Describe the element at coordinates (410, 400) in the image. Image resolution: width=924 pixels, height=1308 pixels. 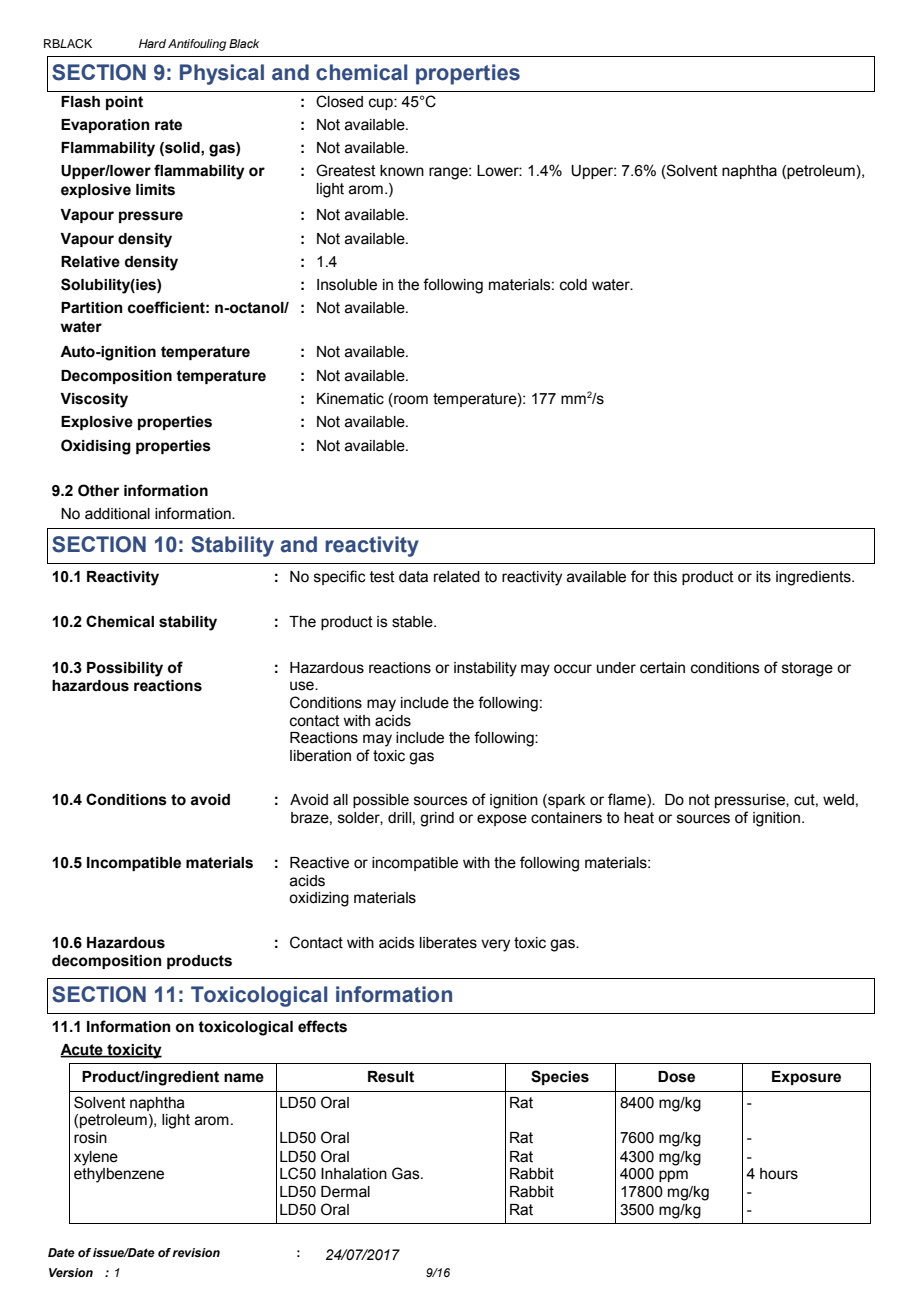
I see `room` at that location.
